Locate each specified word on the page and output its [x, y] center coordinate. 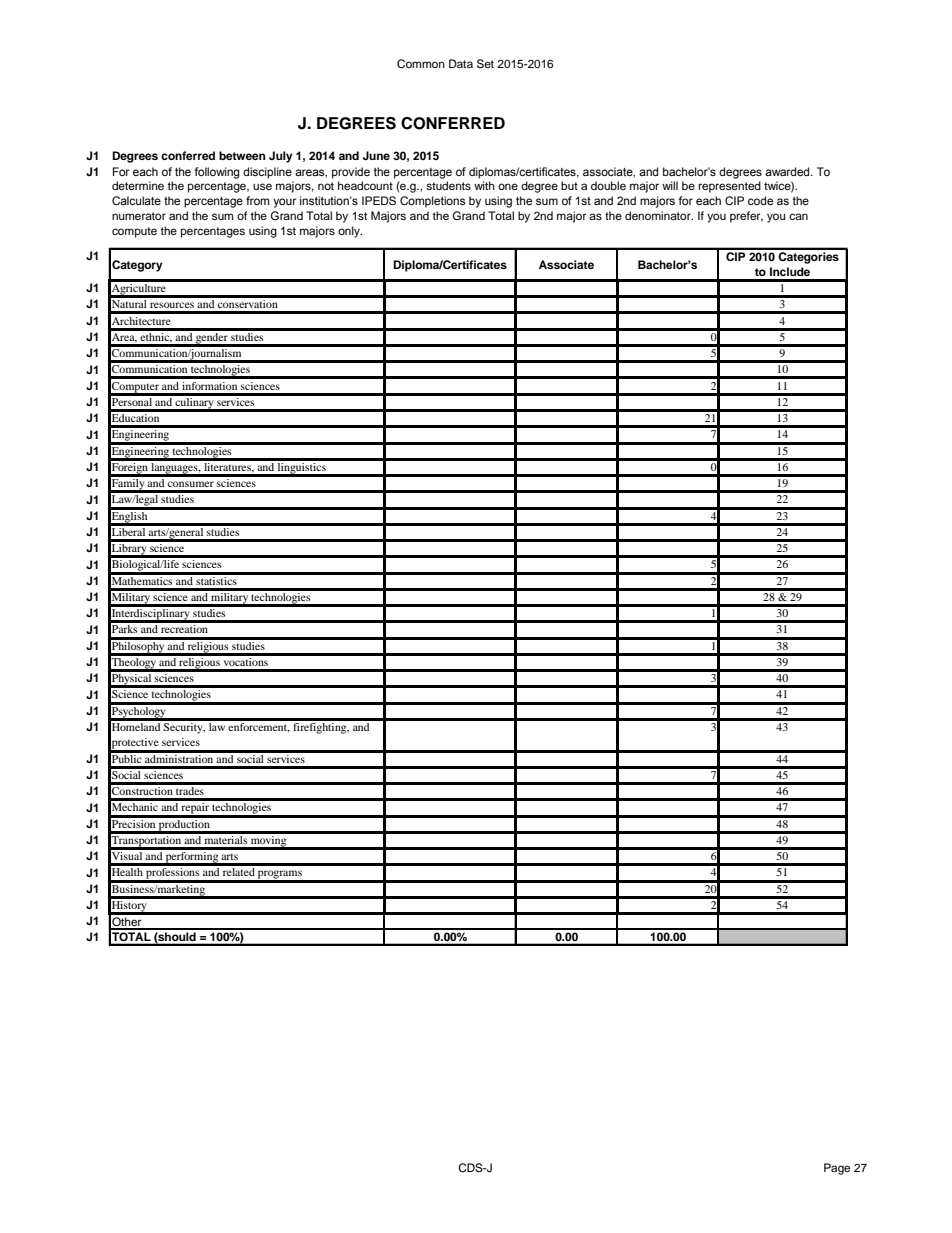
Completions [432, 202]
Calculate [136, 200]
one [508, 186]
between [242, 155]
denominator [659, 215]
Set [485, 64]
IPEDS [379, 200]
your [285, 203]
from [257, 200]
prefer [746, 217]
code [760, 200]
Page [837, 1169]
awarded [788, 171]
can [798, 216]
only [350, 232]
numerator [139, 216]
